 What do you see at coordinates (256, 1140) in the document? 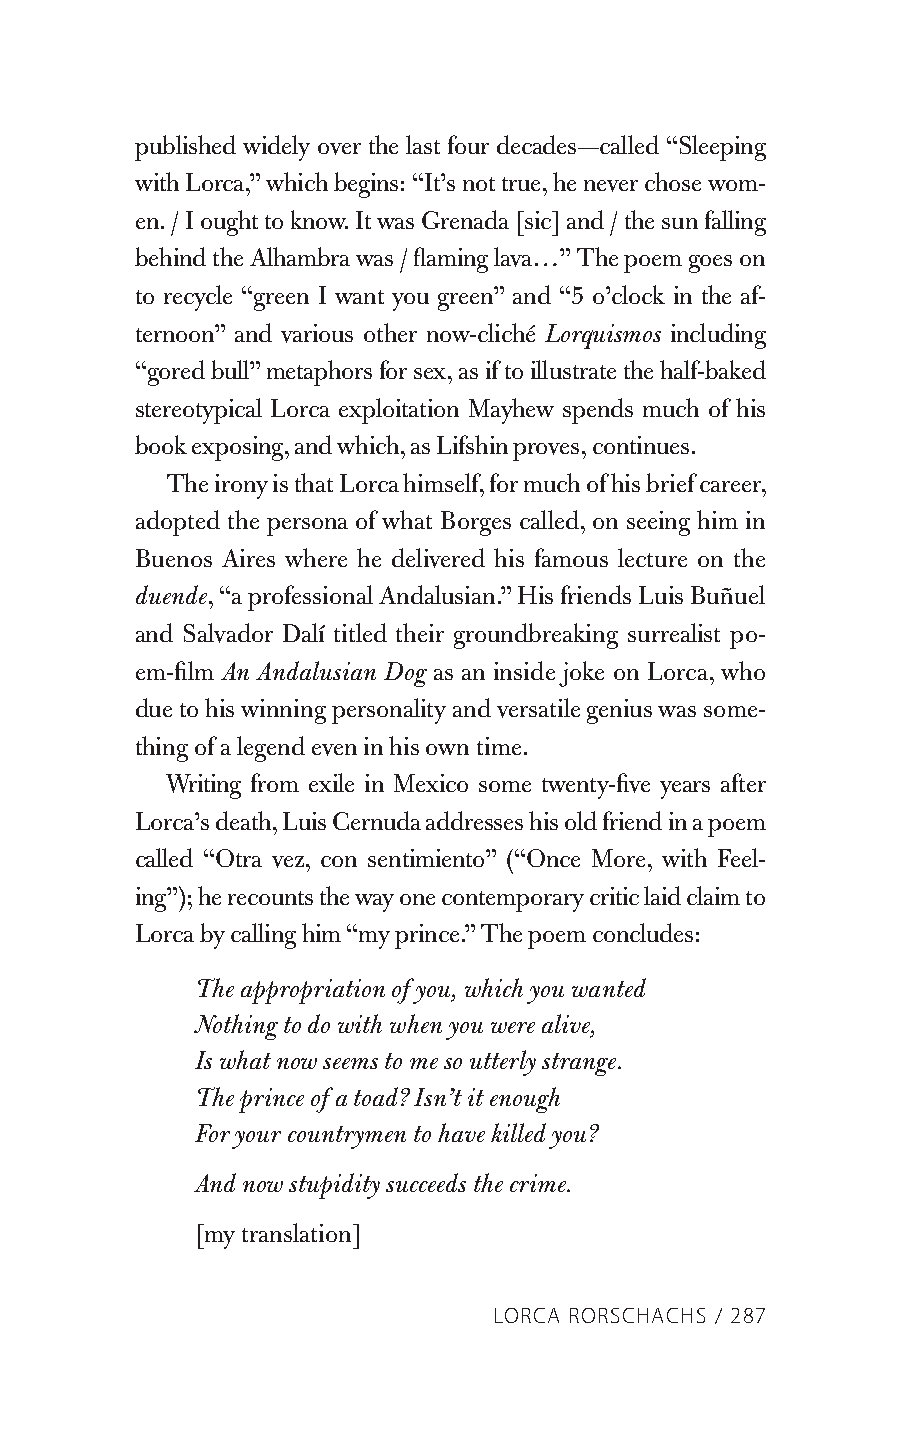
I see `your` at bounding box center [256, 1140].
